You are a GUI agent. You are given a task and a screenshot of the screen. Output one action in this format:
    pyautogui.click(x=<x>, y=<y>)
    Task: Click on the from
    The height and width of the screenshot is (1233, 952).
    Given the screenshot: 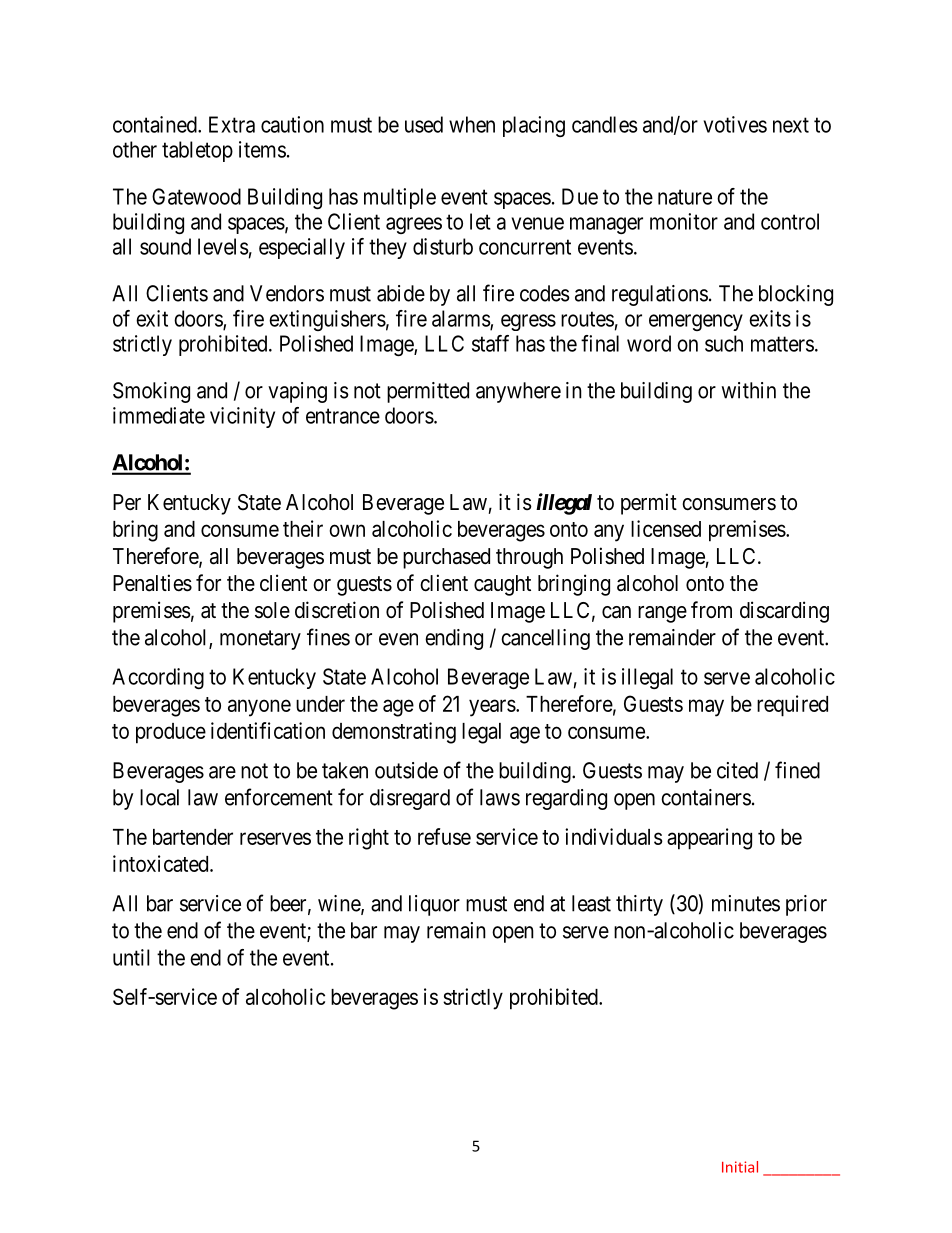 What is the action you would take?
    pyautogui.click(x=711, y=609)
